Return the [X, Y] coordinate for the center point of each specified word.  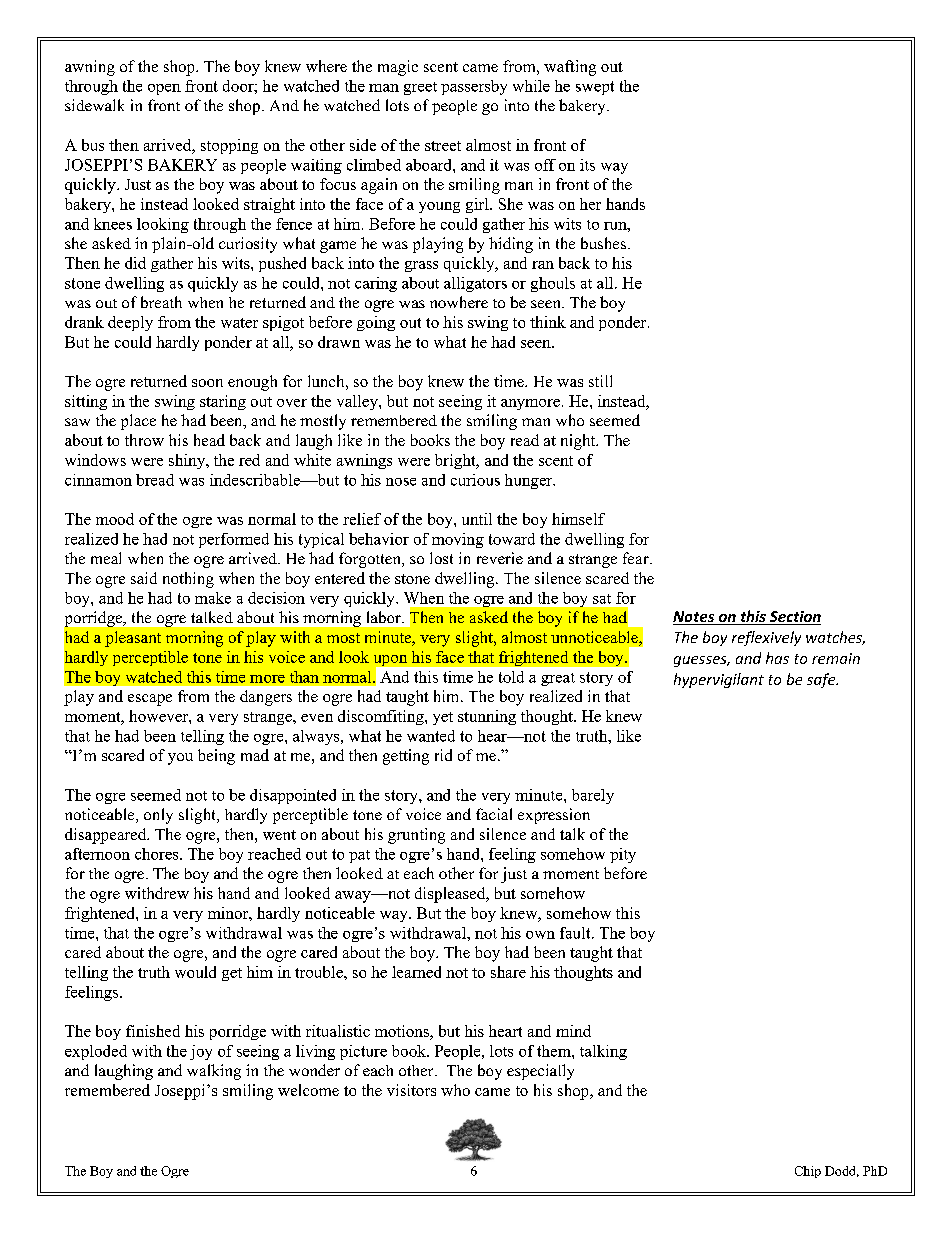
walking [214, 1072]
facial [494, 814]
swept [595, 88]
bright [456, 461]
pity [623, 855]
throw [144, 440]
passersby [474, 87]
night [579, 442]
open [164, 89]
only [158, 816]
